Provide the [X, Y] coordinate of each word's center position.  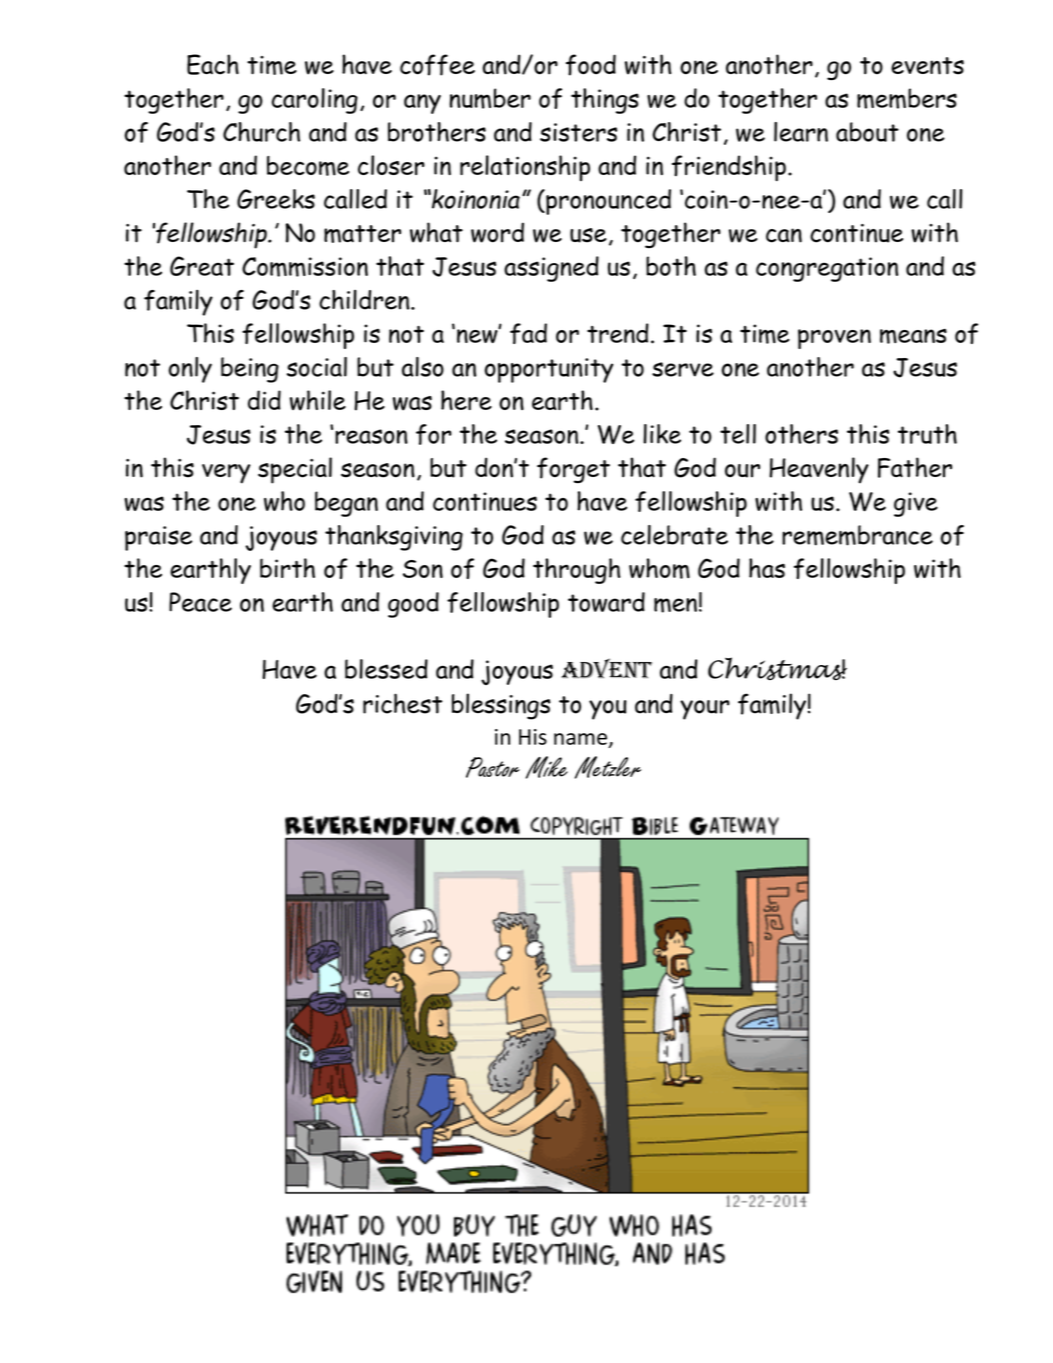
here [466, 400]
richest [402, 703]
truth [927, 434]
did [264, 400]
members [907, 98]
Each [213, 64]
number [490, 98]
